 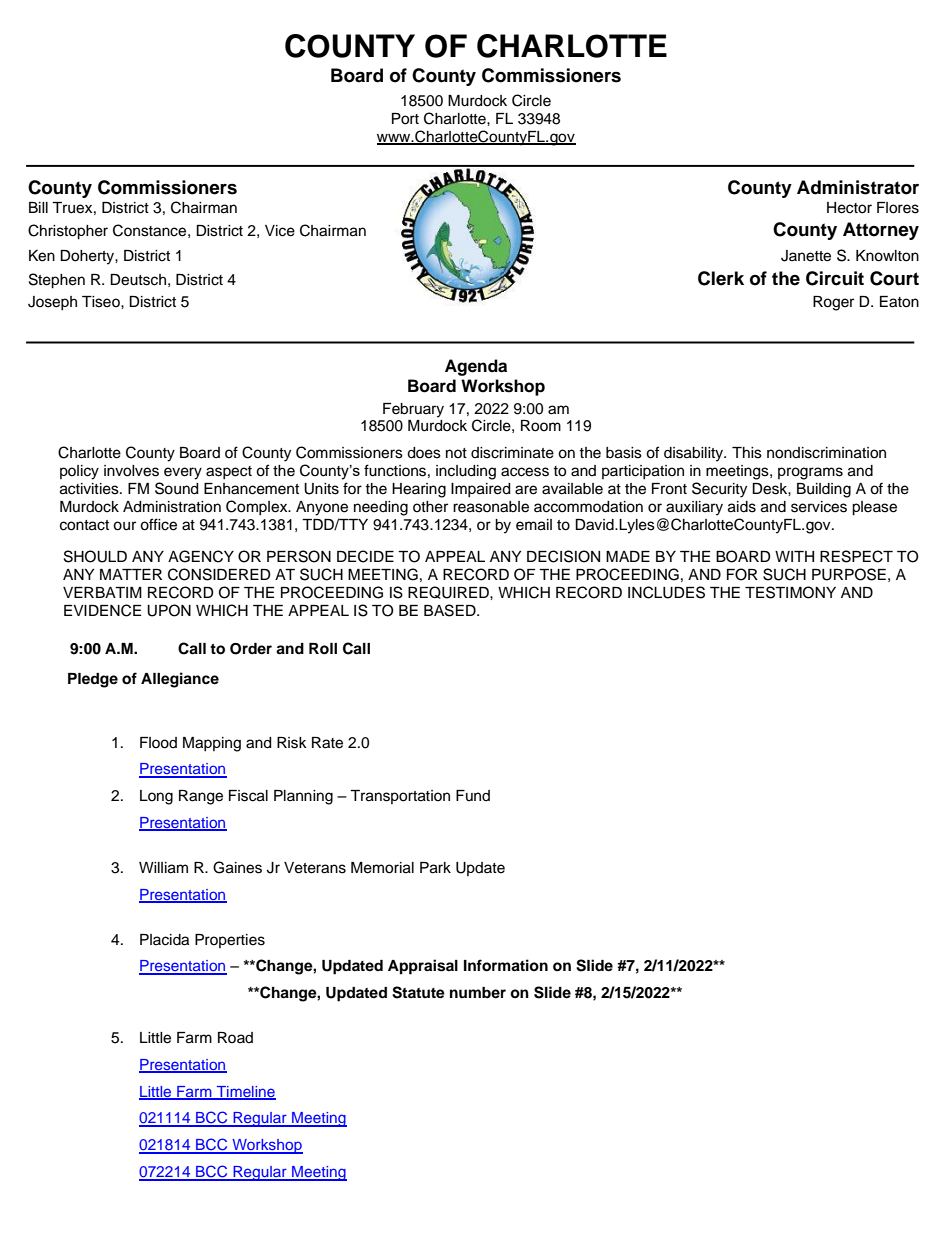 What do you see at coordinates (451, 610) in the screenshot?
I see `BASED` at bounding box center [451, 610].
